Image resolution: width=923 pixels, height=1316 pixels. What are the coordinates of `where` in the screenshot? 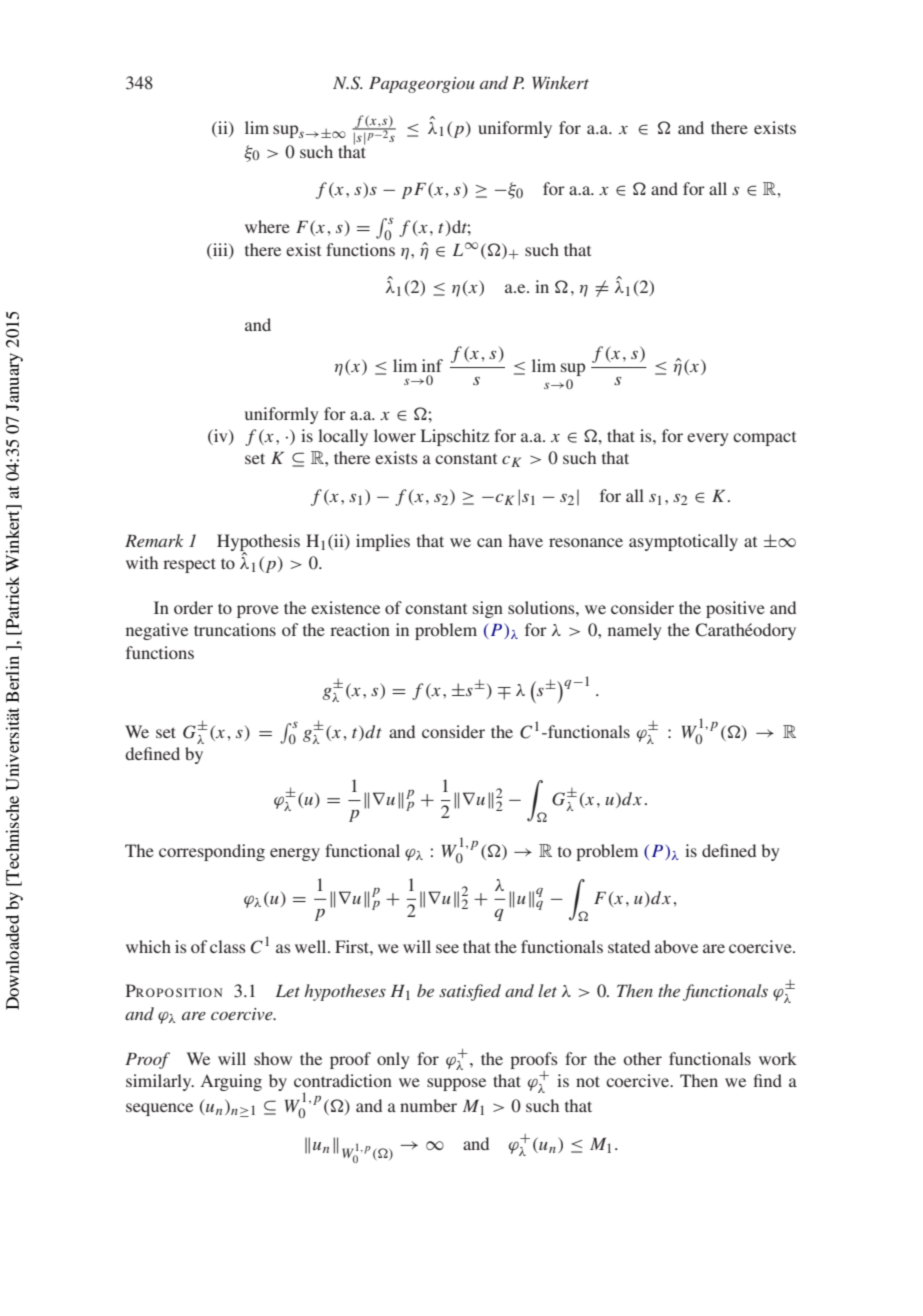 It's located at (267, 226).
